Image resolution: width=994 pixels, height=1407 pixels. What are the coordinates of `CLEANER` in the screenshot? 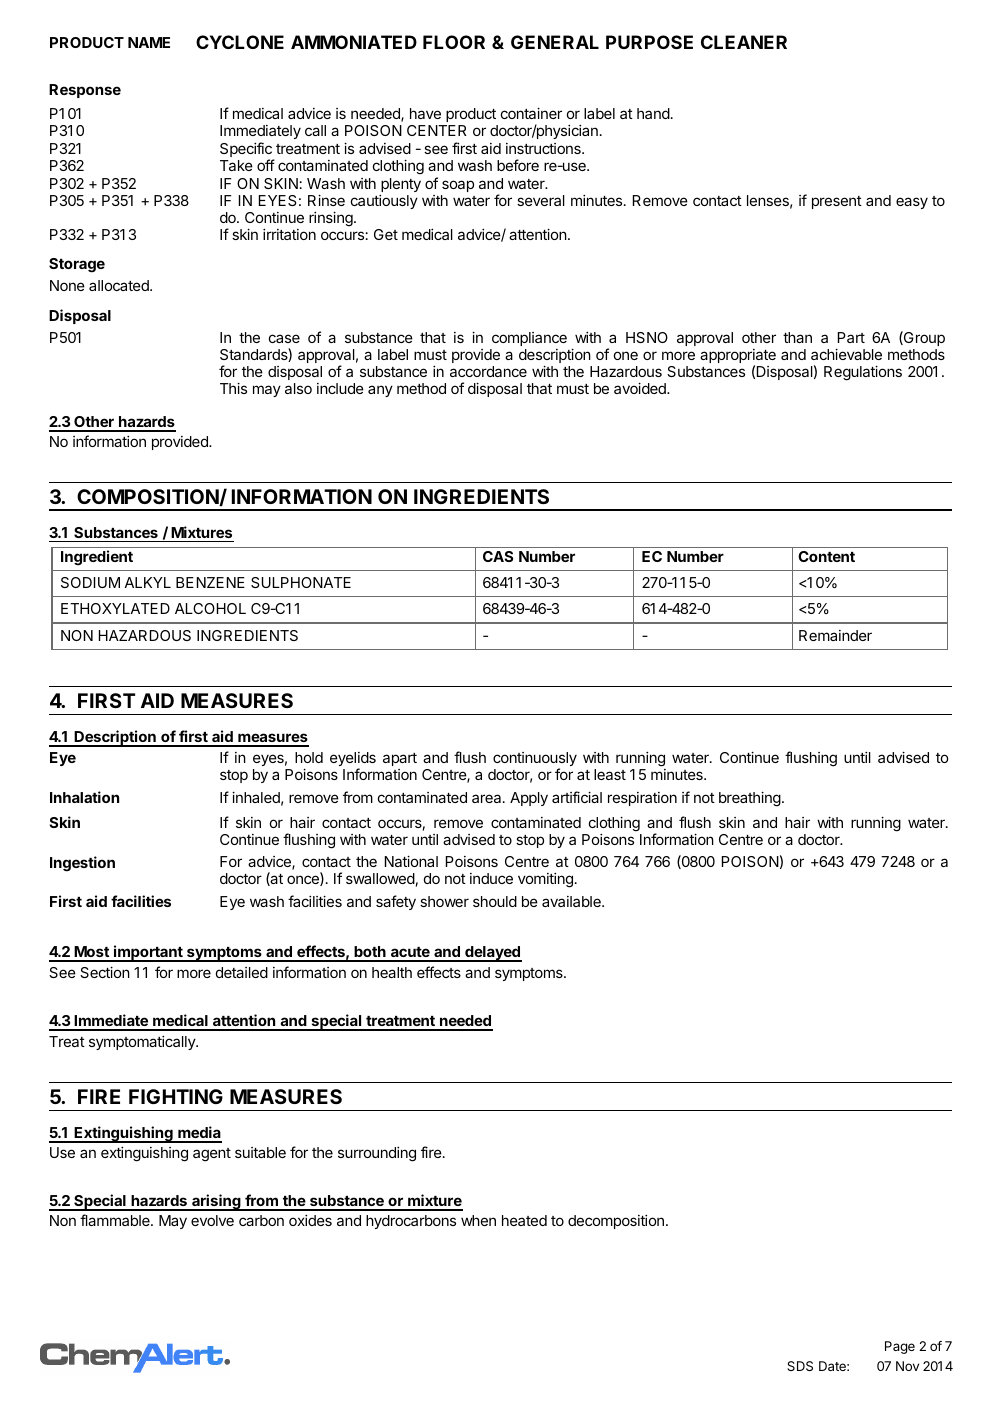 It's located at (744, 42).
